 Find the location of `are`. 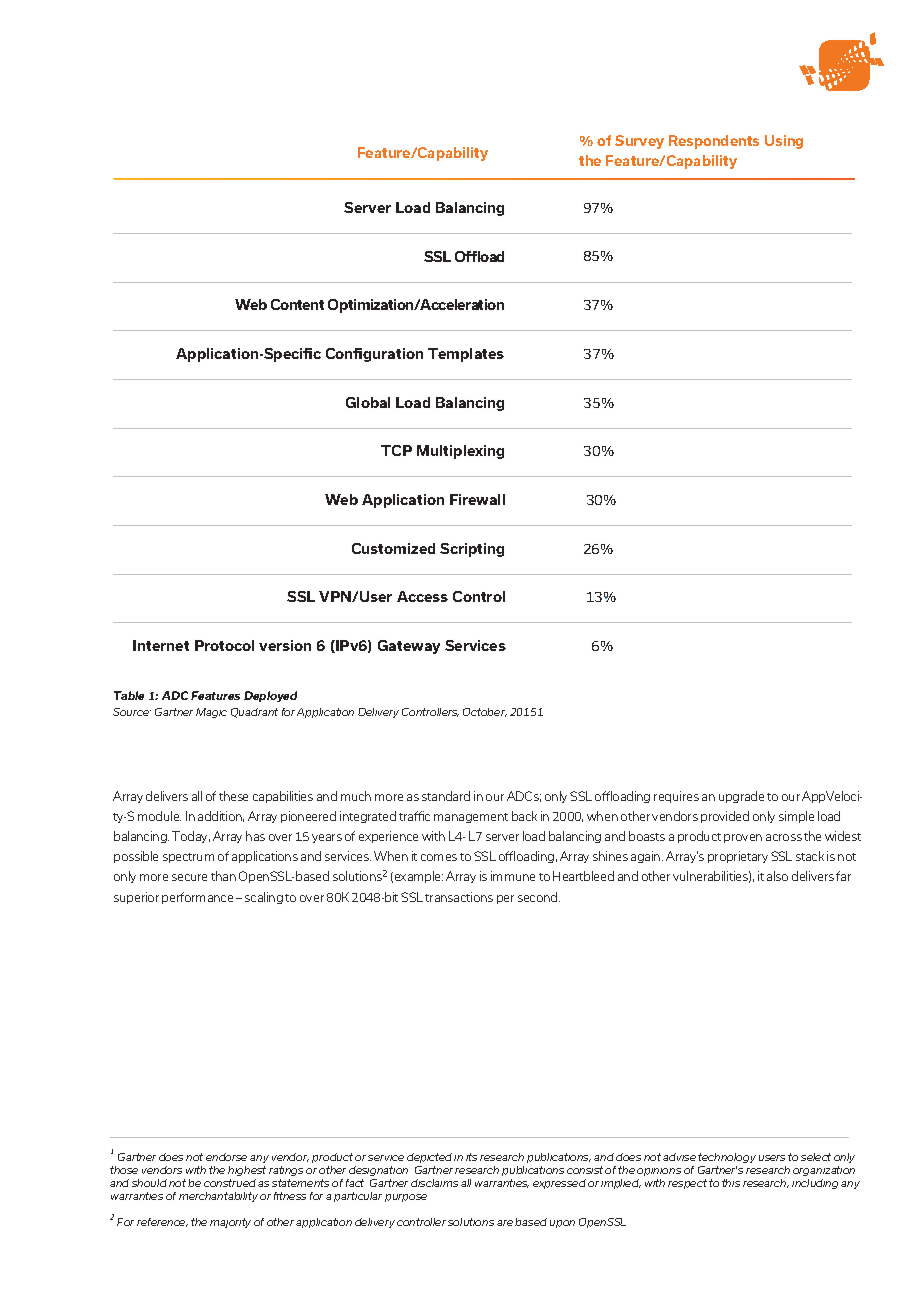

are is located at coordinates (505, 1223).
